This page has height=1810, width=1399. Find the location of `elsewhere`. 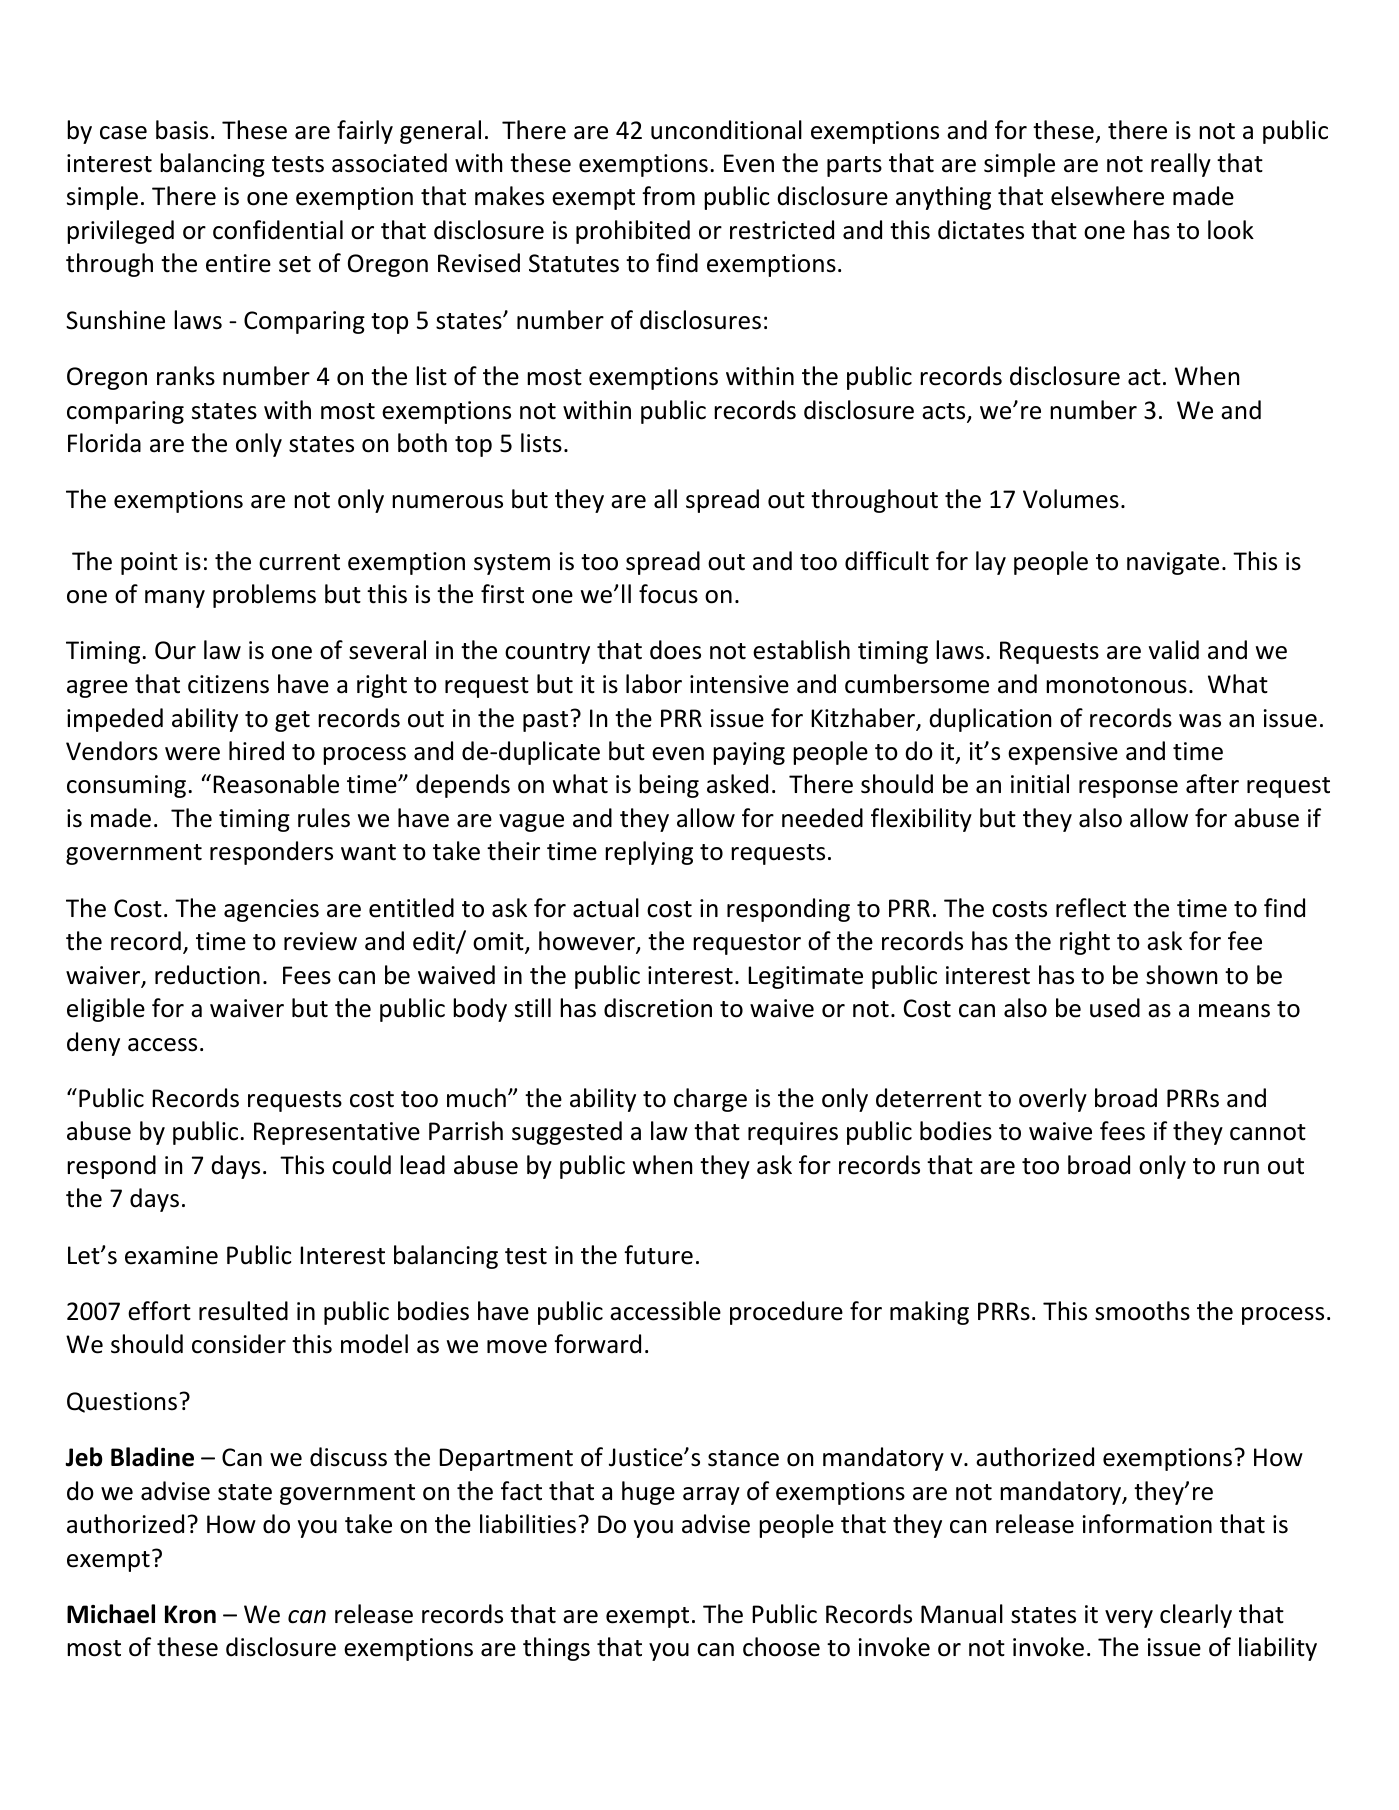

elsewhere is located at coordinates (1107, 196).
